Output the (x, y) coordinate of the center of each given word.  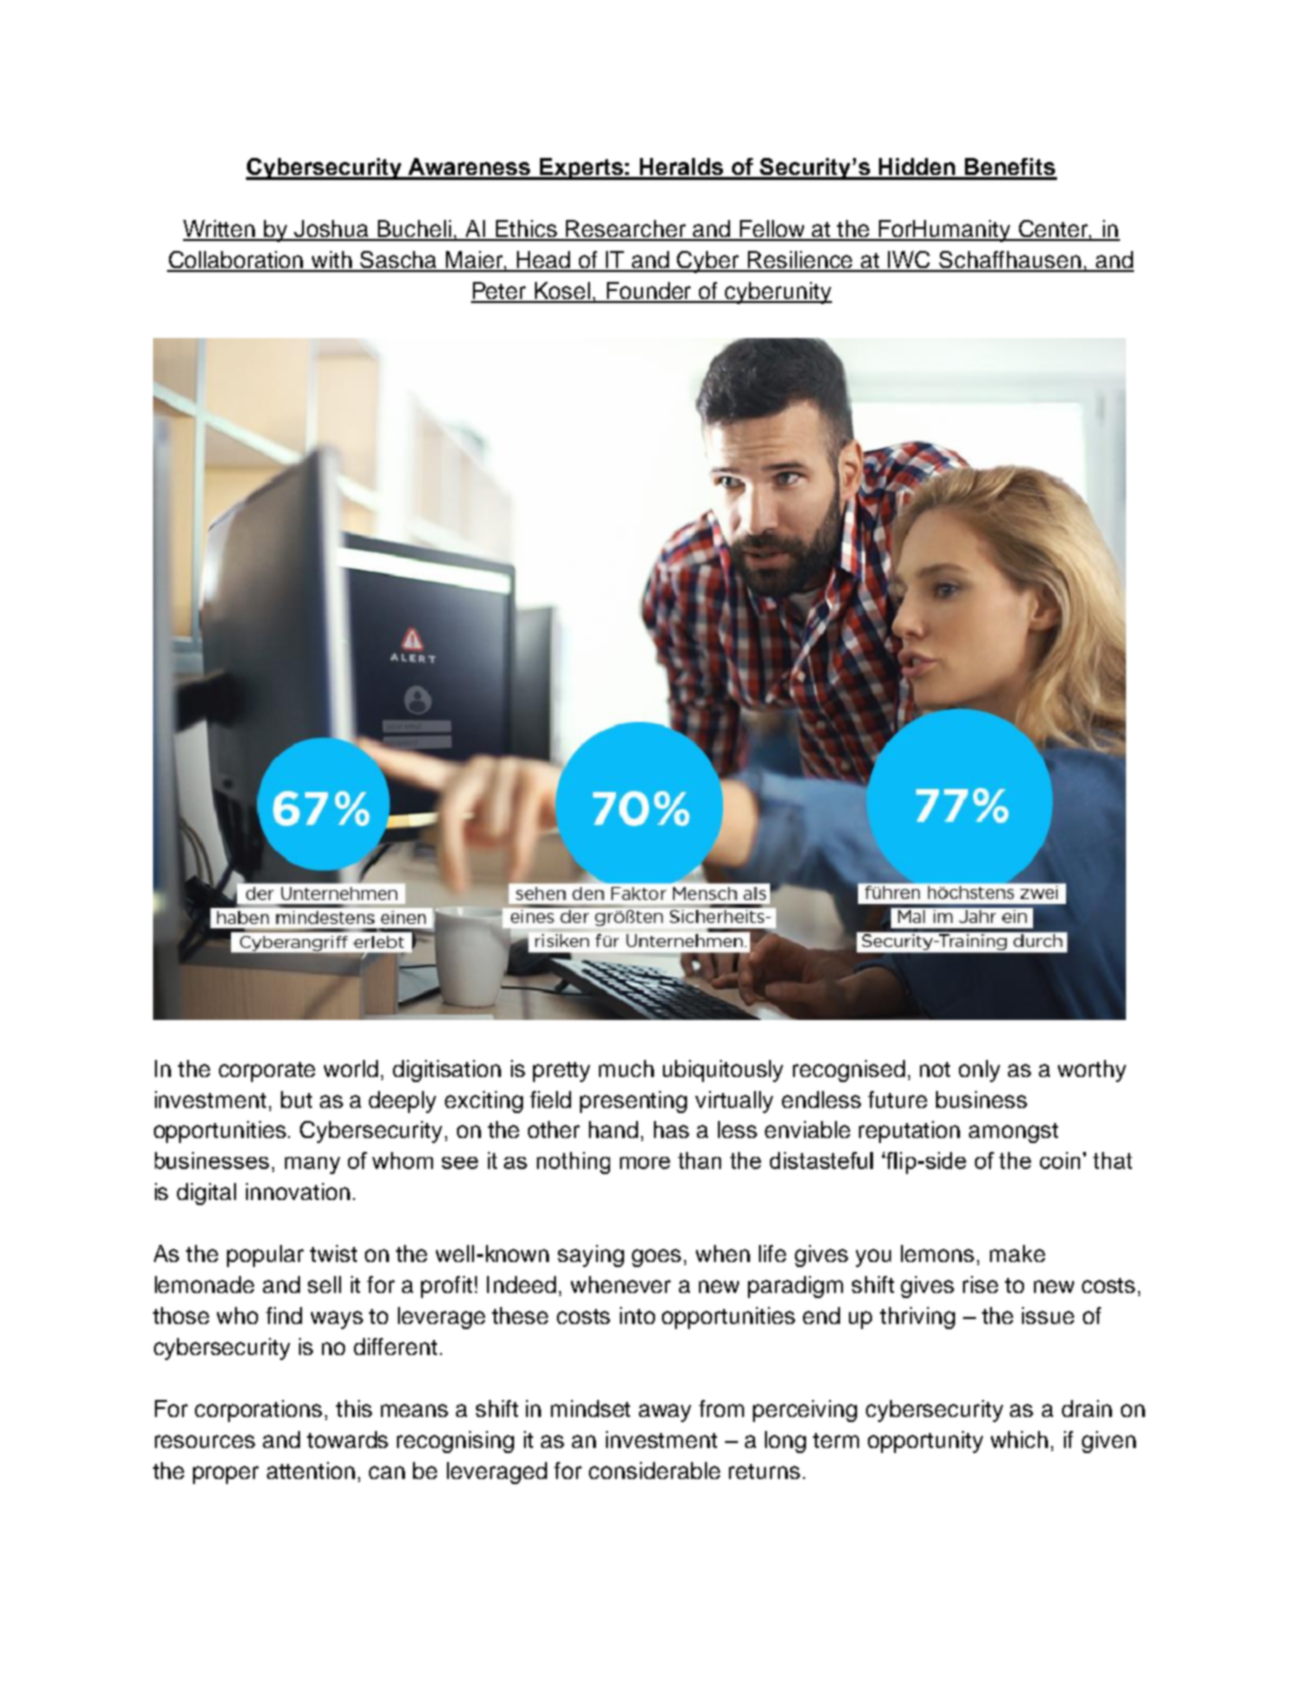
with (332, 261)
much (626, 1068)
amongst (1013, 1133)
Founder (650, 292)
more (645, 1163)
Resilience (801, 261)
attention (311, 1470)
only (979, 1071)
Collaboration (236, 261)
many (312, 1165)
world (351, 1068)
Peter (500, 292)
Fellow (773, 230)
